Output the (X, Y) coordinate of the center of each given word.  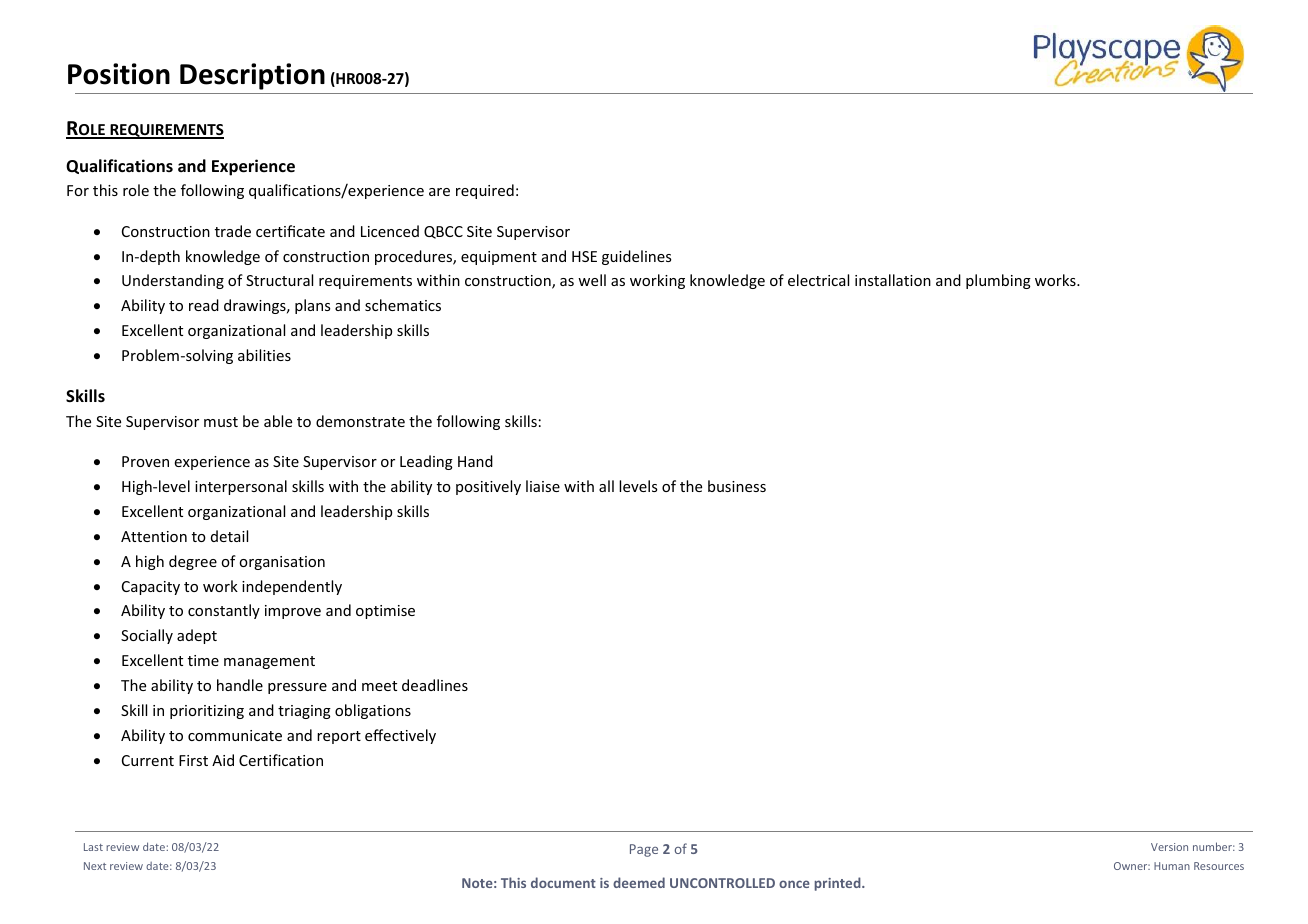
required (485, 191)
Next (95, 866)
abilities (264, 355)
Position (119, 74)
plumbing (998, 281)
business (737, 486)
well (592, 280)
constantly (224, 611)
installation (893, 280)
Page (644, 850)
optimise (385, 612)
